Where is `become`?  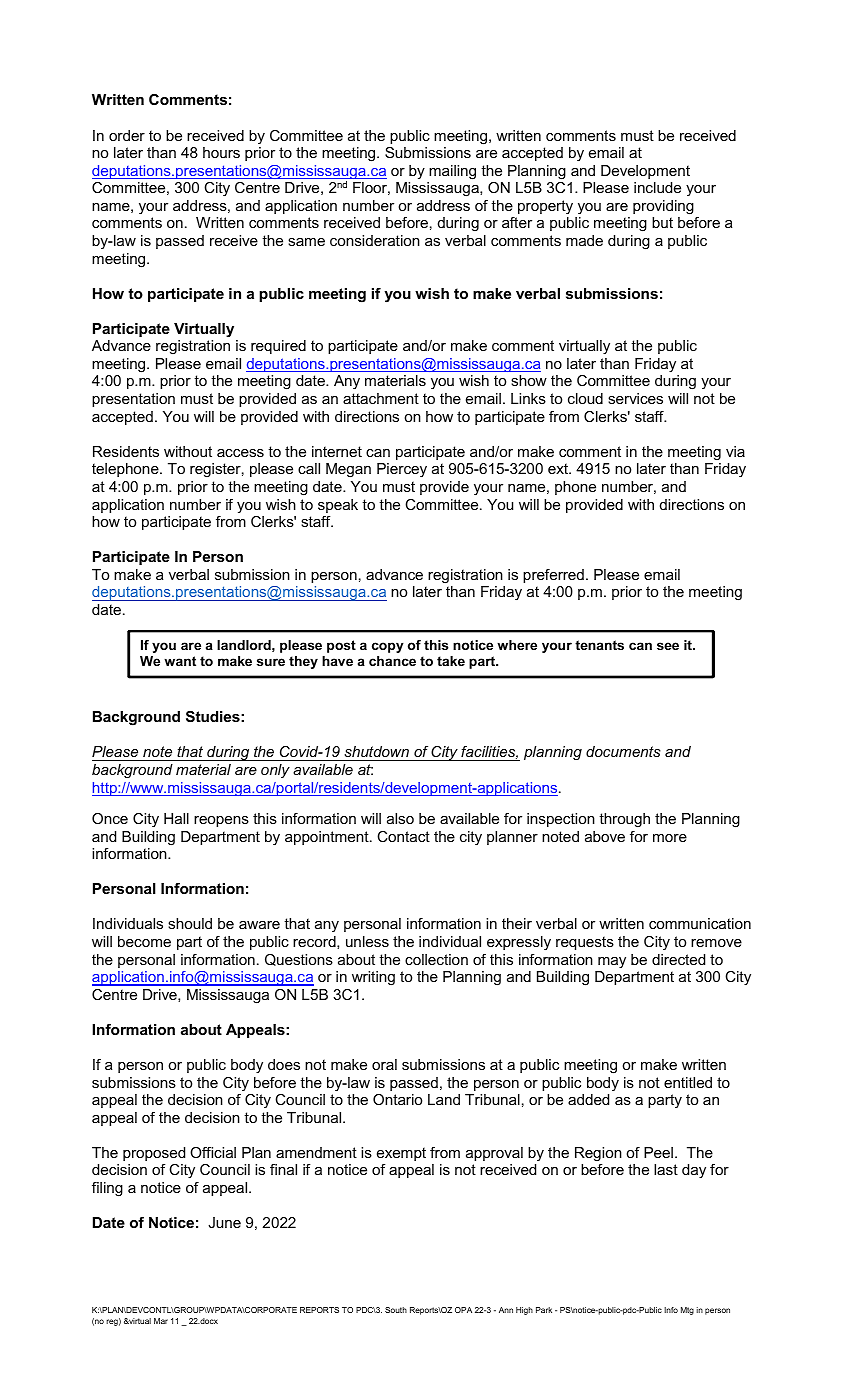
become is located at coordinates (144, 941).
